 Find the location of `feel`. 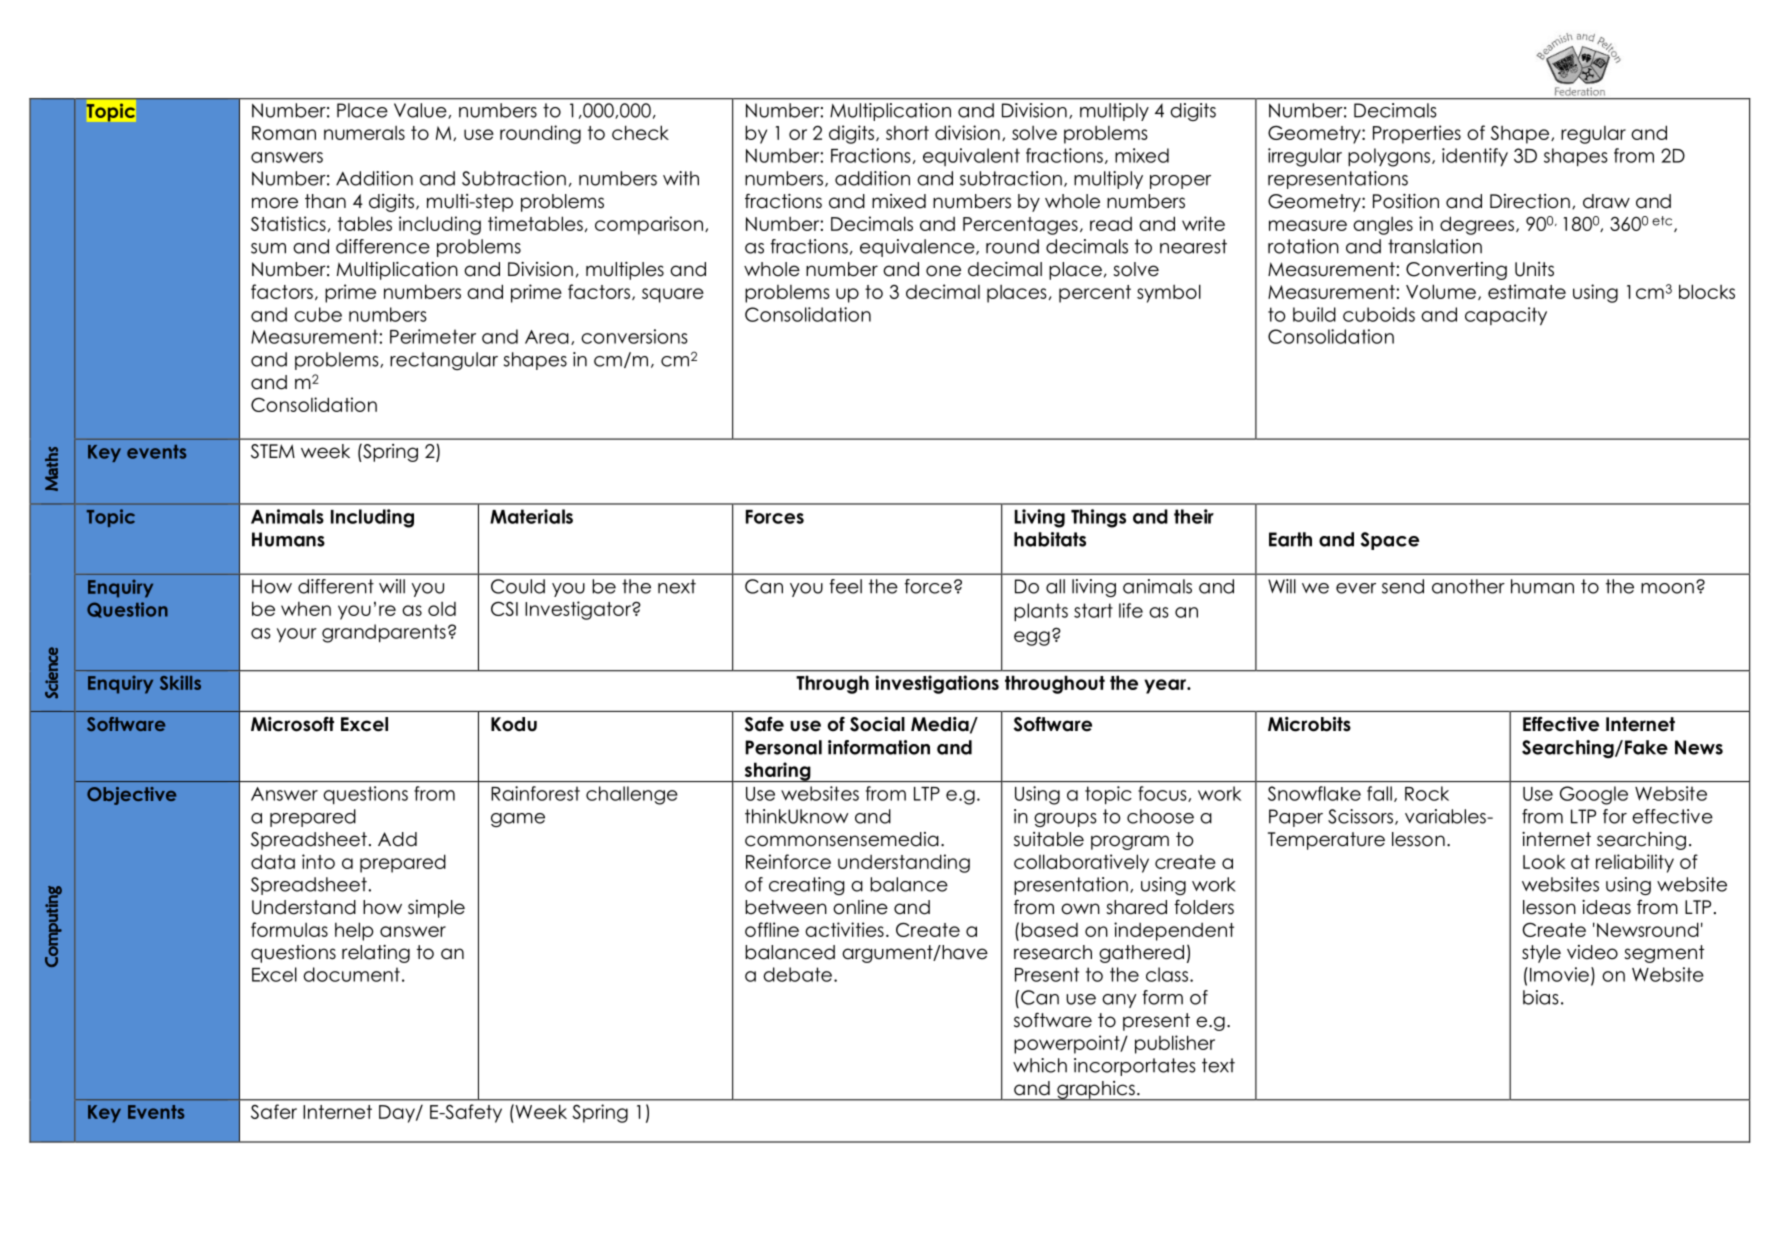

feel is located at coordinates (845, 586).
